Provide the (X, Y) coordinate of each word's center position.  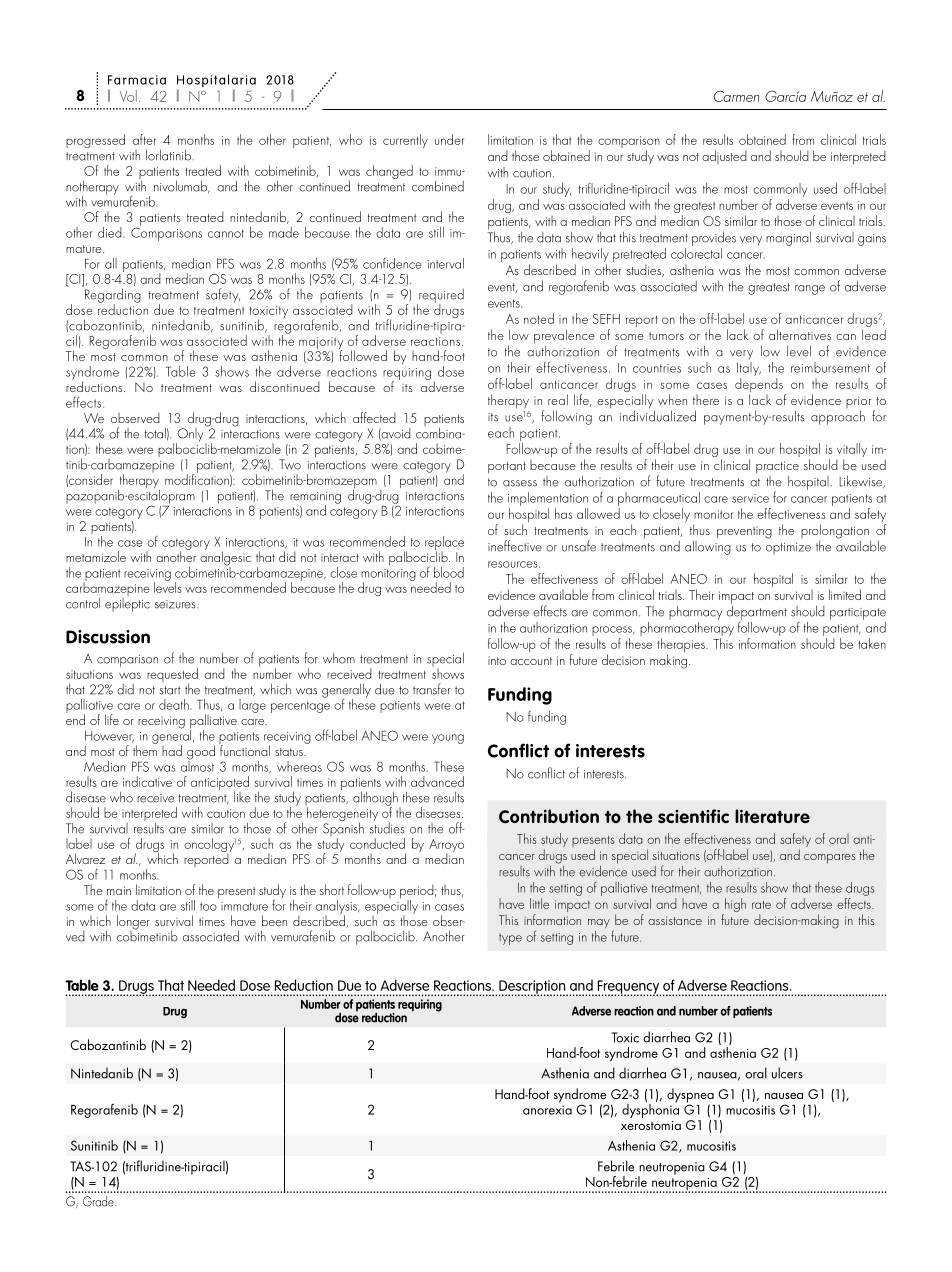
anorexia (547, 1110)
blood (449, 572)
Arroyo (446, 847)
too (208, 906)
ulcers (787, 1073)
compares (830, 859)
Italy (749, 367)
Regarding (111, 295)
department (757, 611)
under (449, 139)
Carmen (736, 96)
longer (133, 923)
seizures (176, 604)
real (558, 399)
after (144, 139)
